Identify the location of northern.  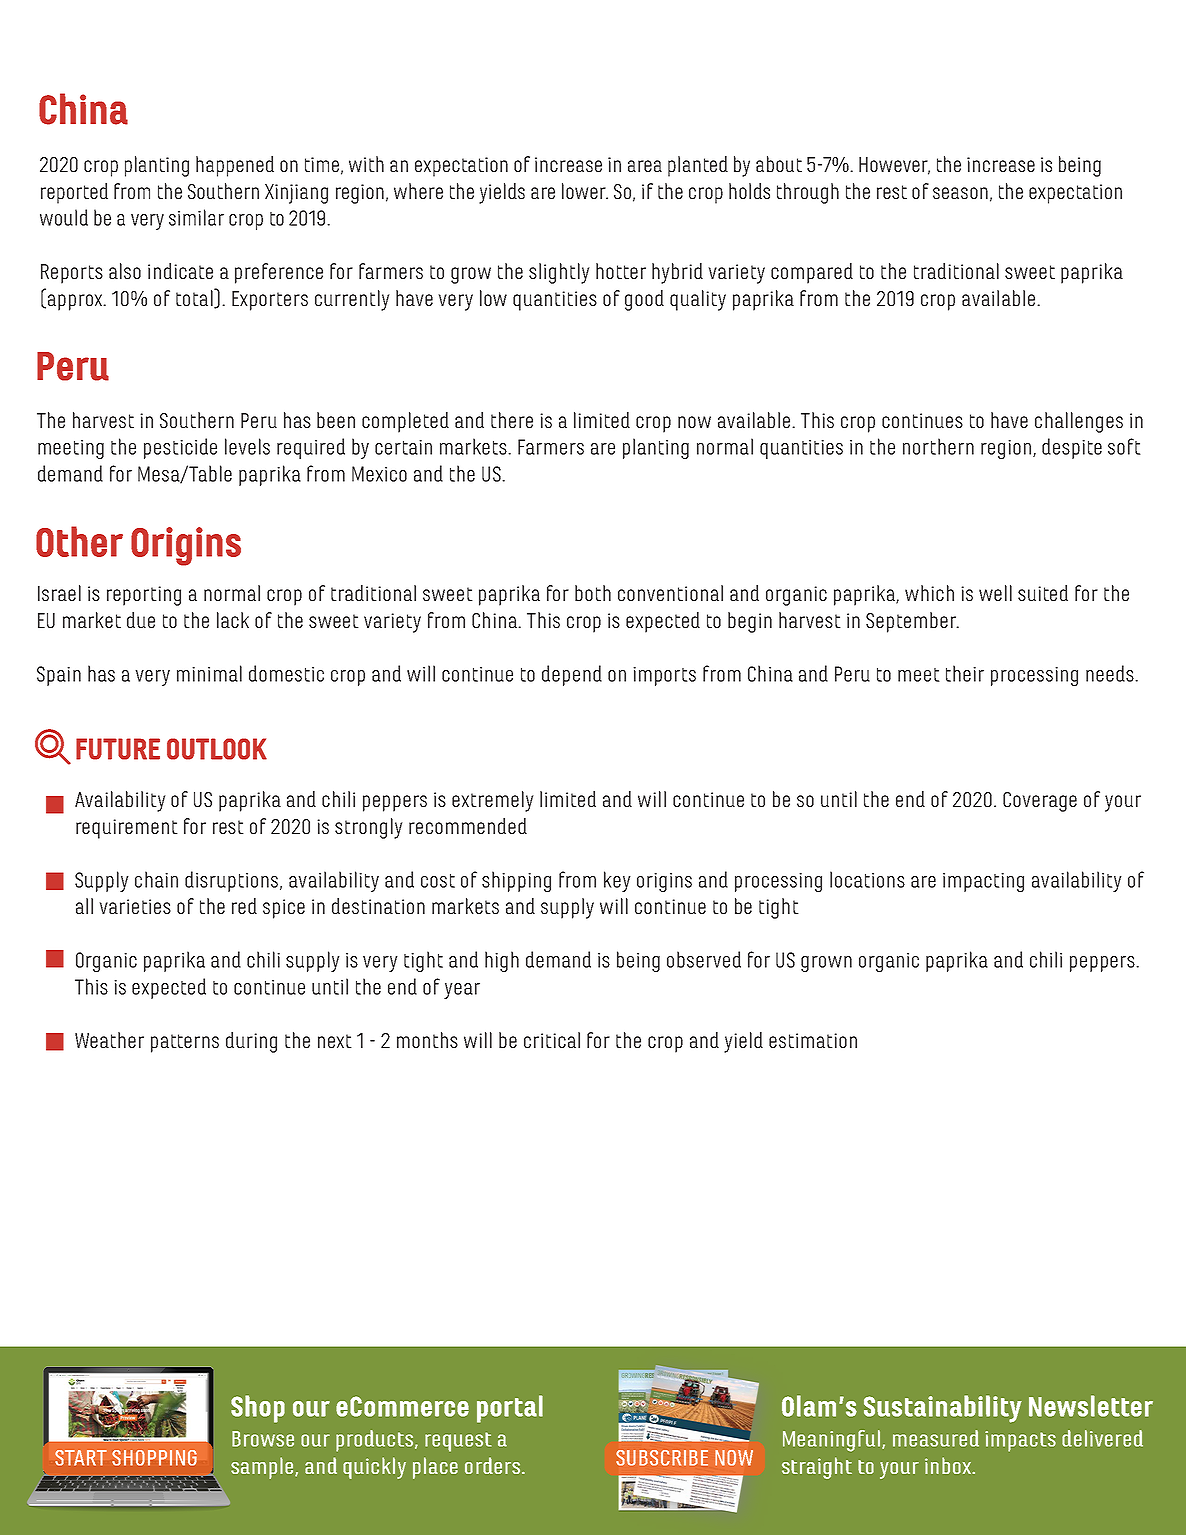
(938, 446).
